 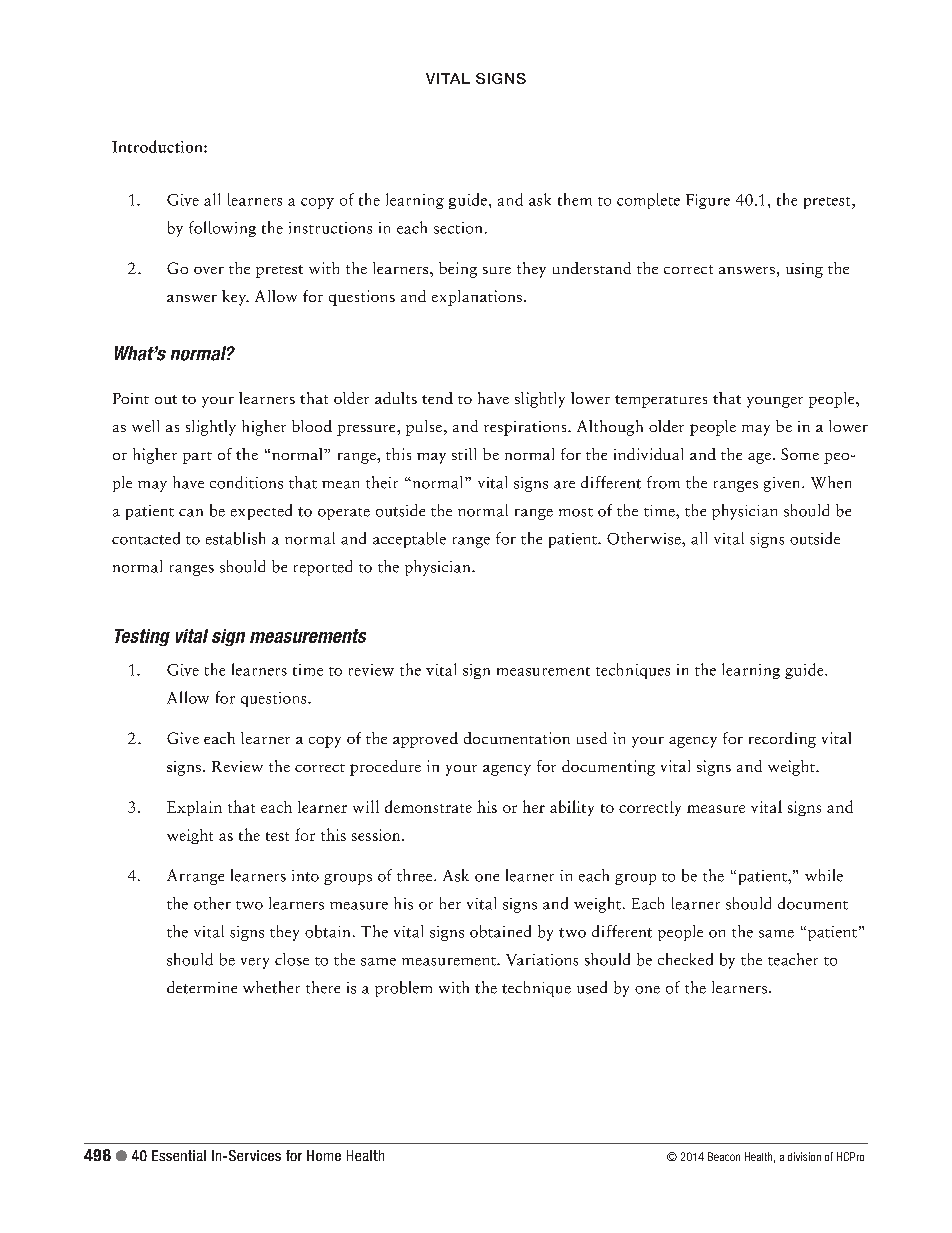 I want to click on division, so click(x=804, y=1156).
